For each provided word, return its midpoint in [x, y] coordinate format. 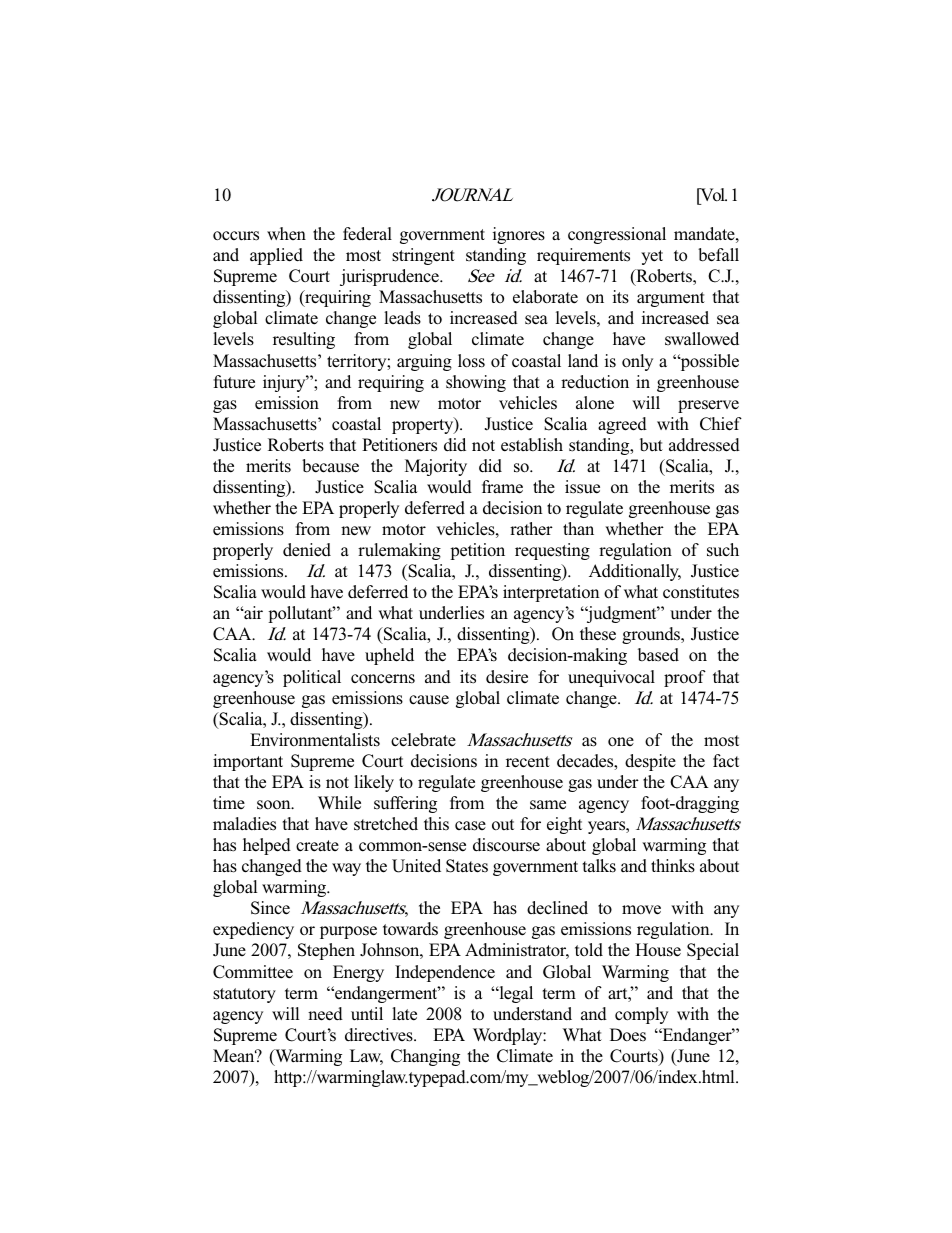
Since [270, 908]
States [467, 866]
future [234, 382]
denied [307, 550]
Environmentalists [315, 740]
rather [531, 529]
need [325, 1014]
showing [476, 383]
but [651, 444]
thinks [673, 866]
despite [650, 762]
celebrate [423, 740]
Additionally [635, 572]
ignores [519, 235]
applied [276, 256]
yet [652, 257]
